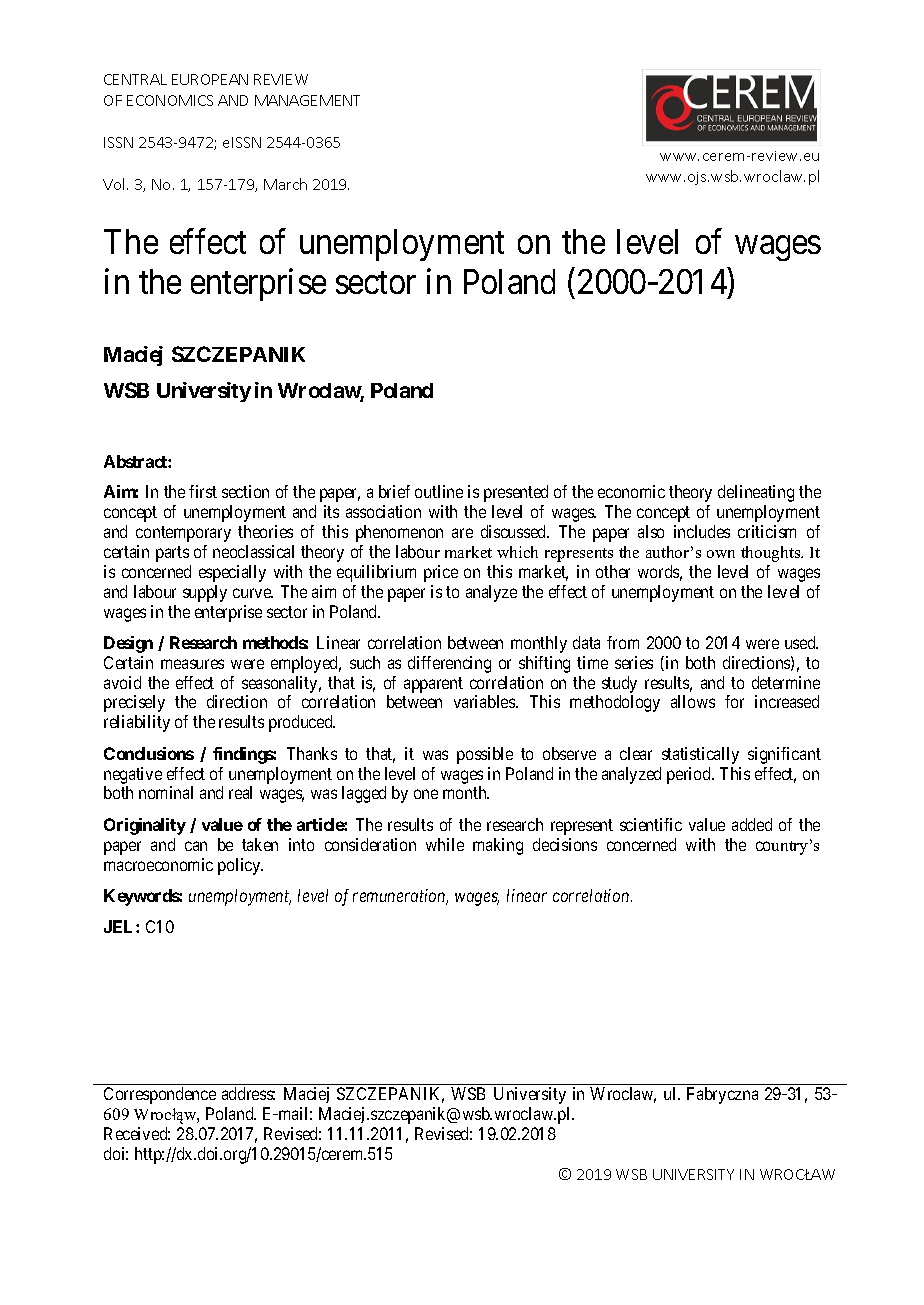 The width and height of the screenshot is (924, 1305). I want to click on while, so click(445, 844).
